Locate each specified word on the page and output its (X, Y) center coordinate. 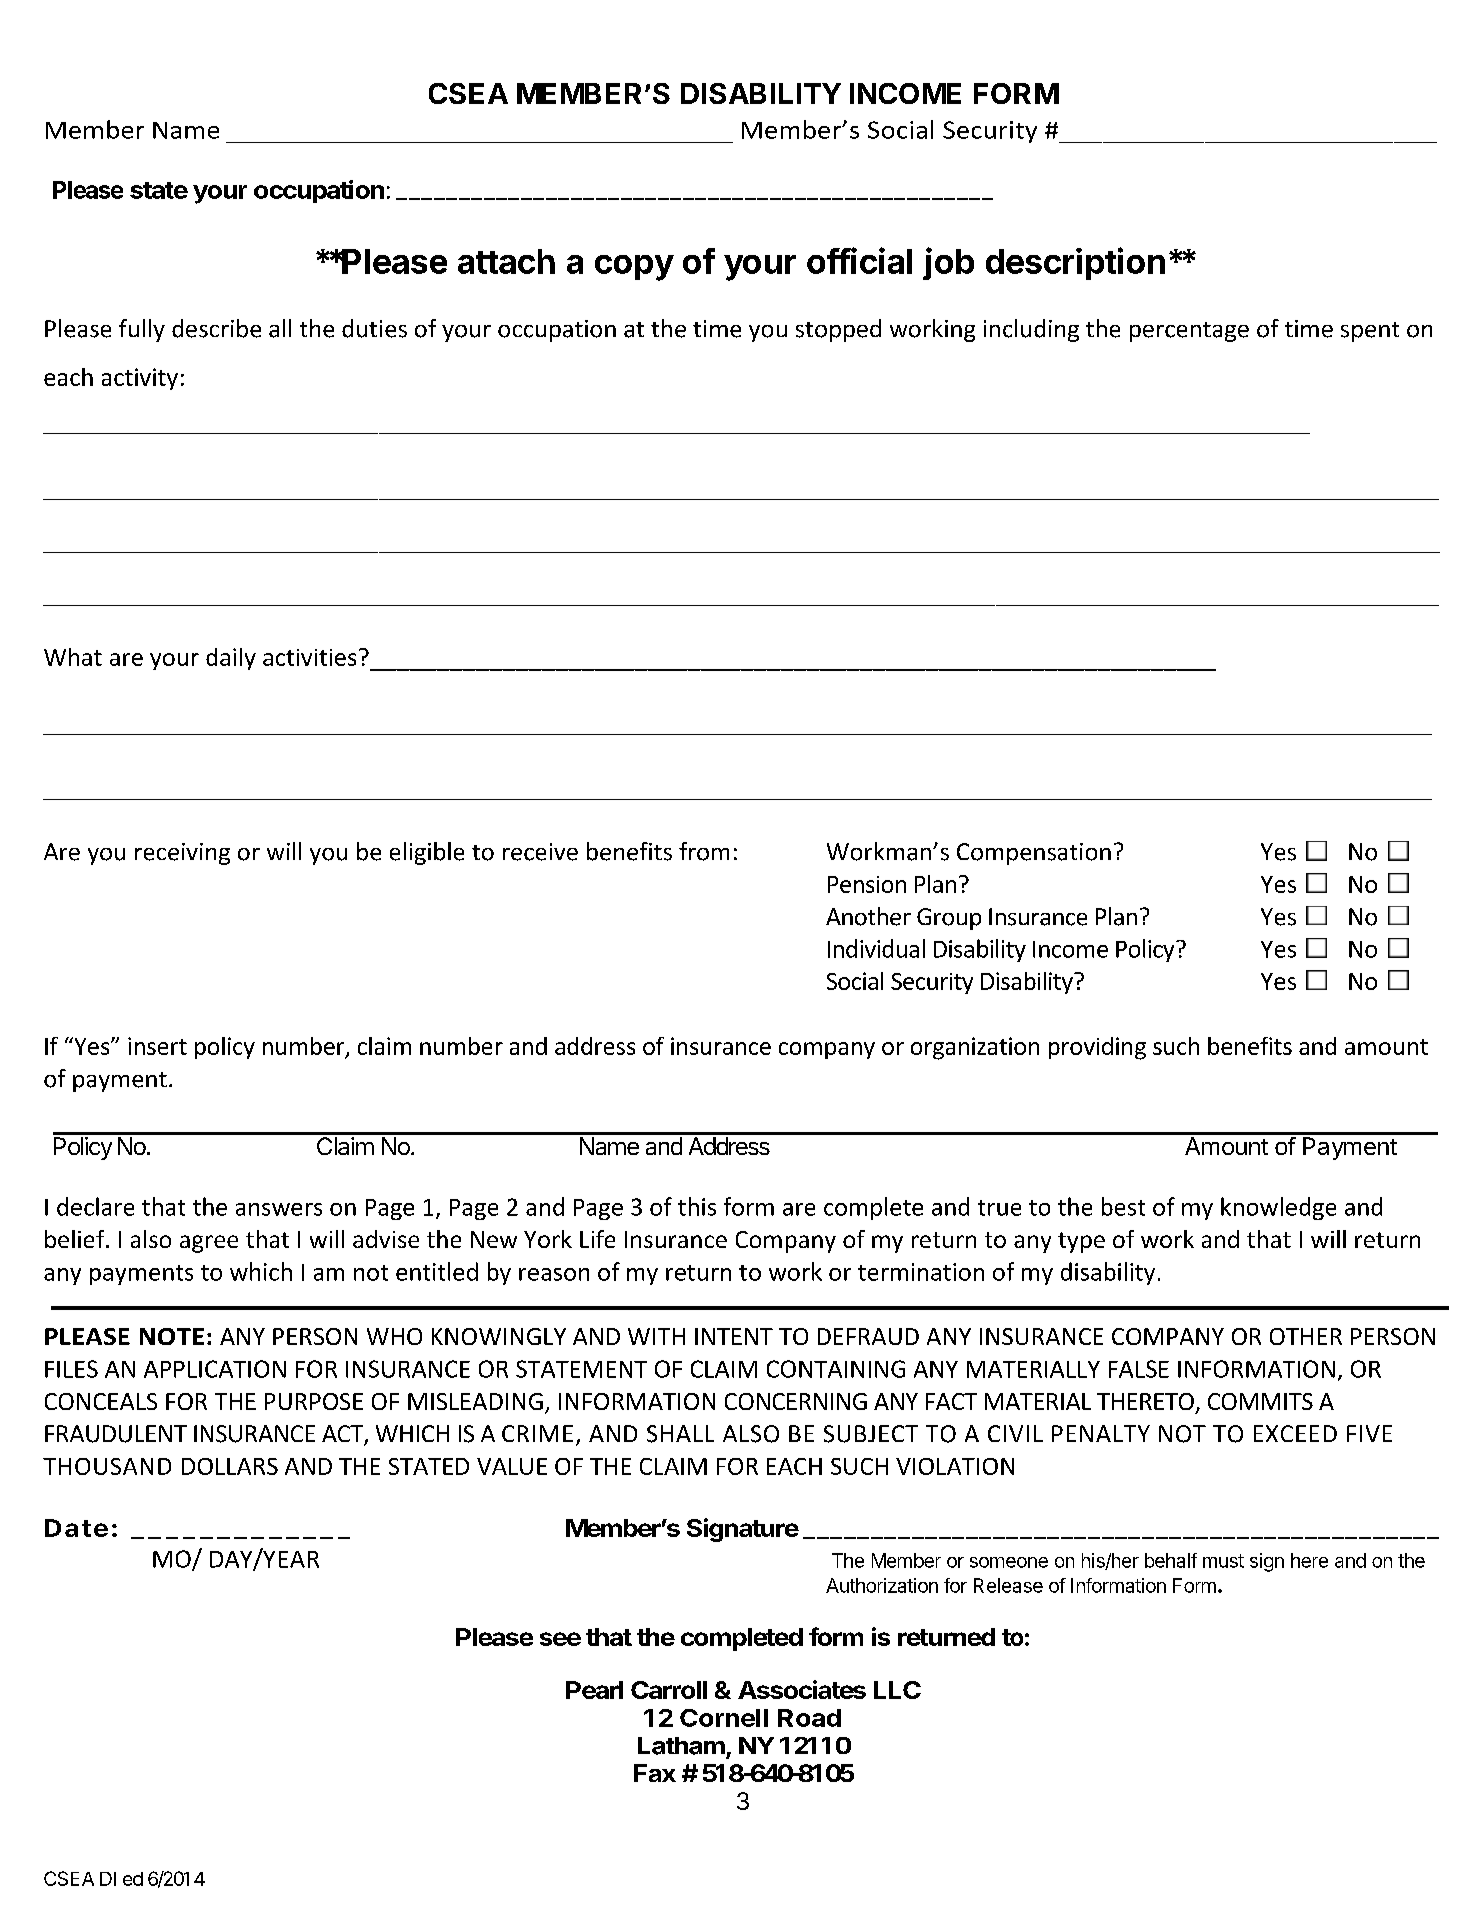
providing (1097, 1048)
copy (634, 268)
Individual (876, 948)
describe (216, 328)
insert (157, 1046)
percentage (1189, 332)
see (560, 1639)
